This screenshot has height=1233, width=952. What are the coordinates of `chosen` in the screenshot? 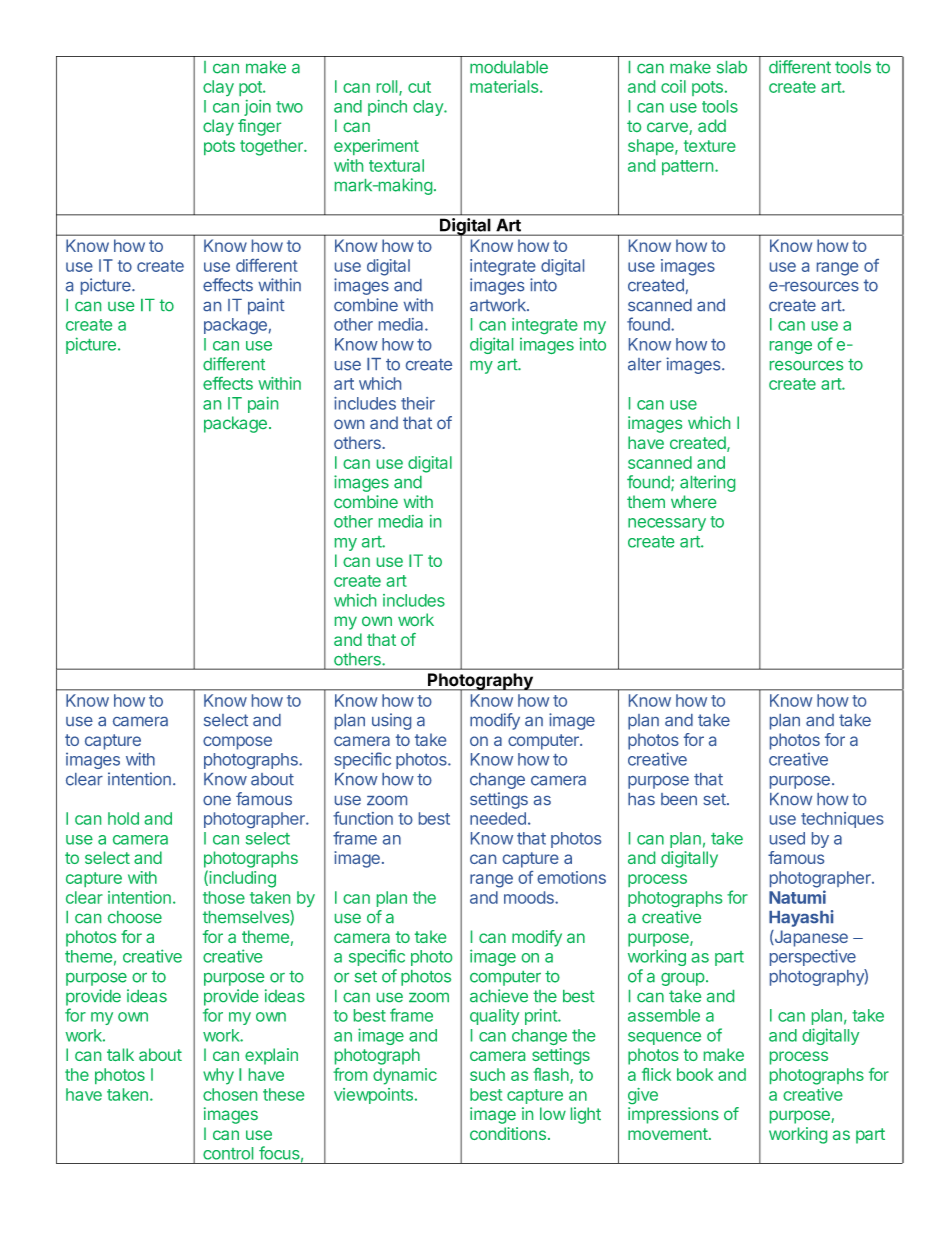 It's located at (230, 1094).
